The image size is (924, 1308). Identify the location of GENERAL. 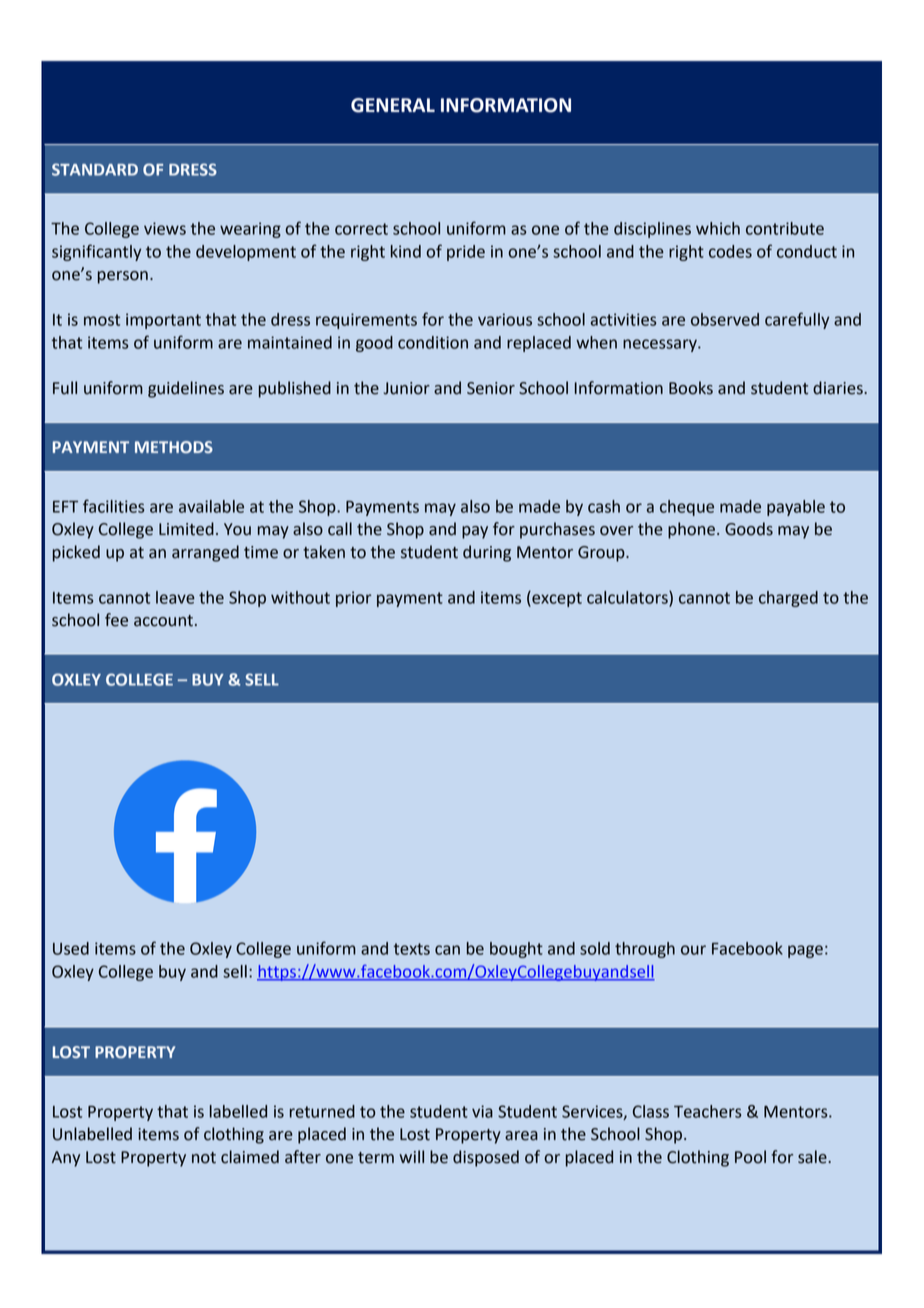
(393, 105).
